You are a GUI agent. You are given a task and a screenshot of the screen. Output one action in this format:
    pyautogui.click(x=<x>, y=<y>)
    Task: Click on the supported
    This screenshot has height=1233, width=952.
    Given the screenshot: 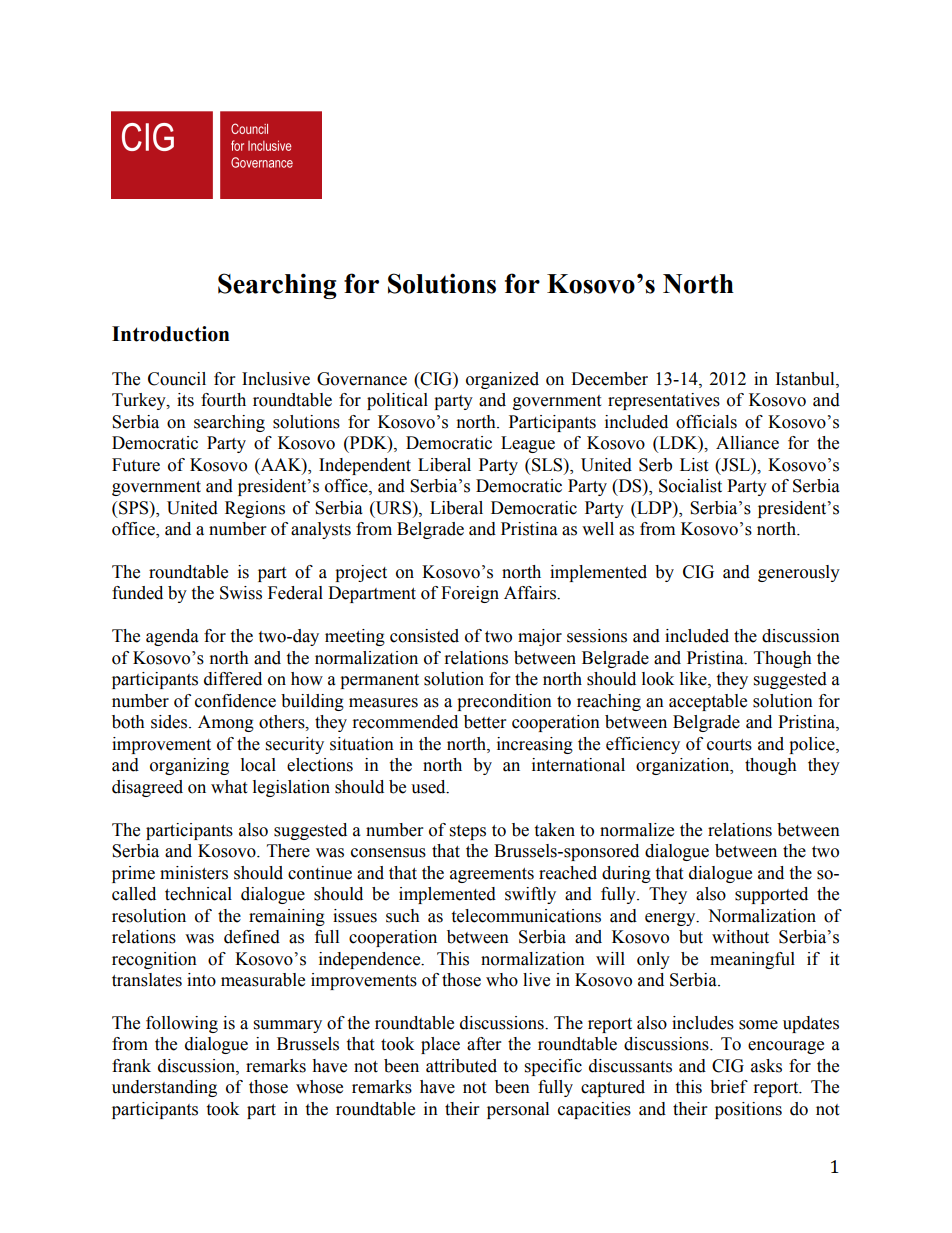 What is the action you would take?
    pyautogui.click(x=771, y=895)
